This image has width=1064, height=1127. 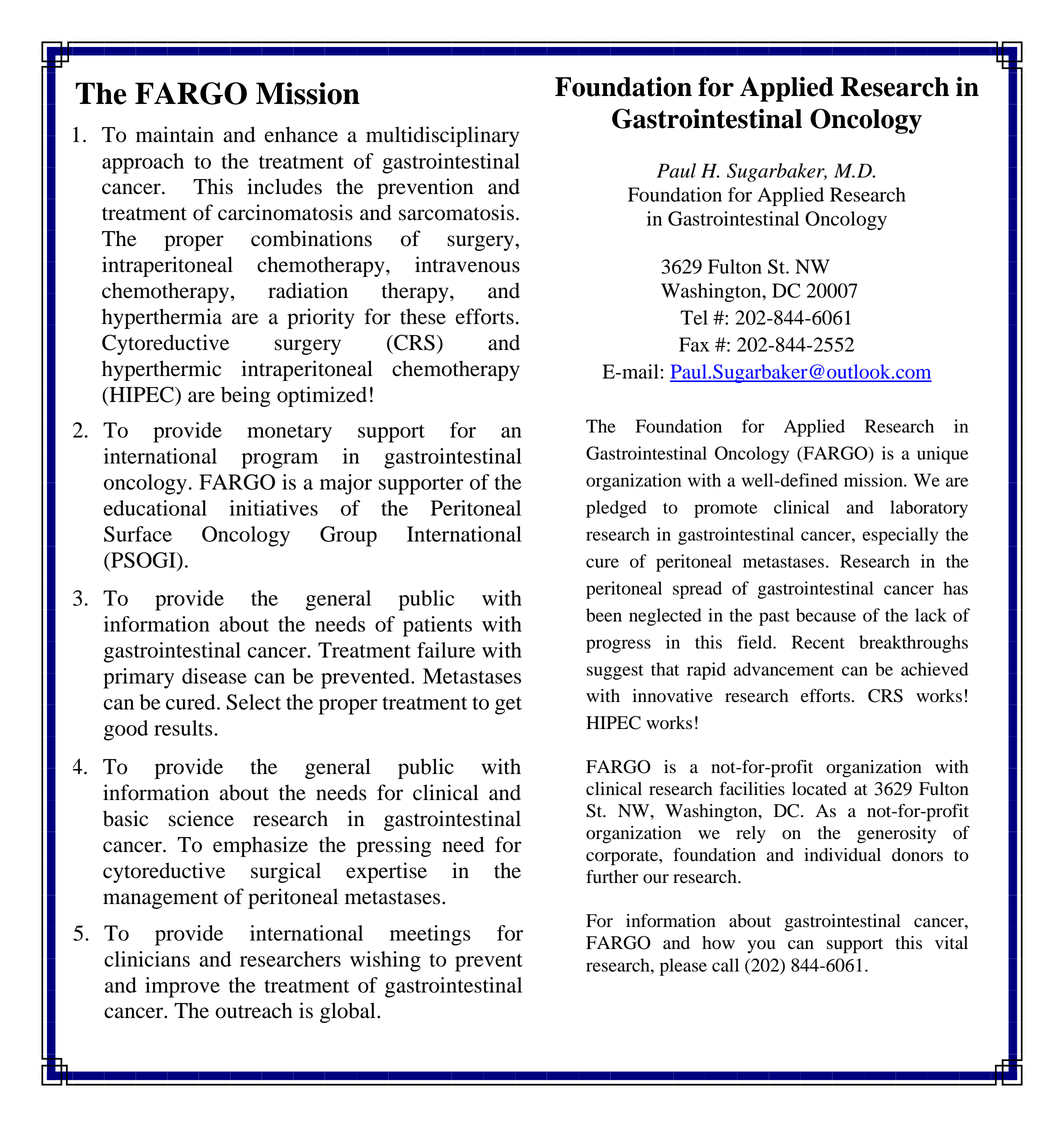 What do you see at coordinates (442, 136) in the image?
I see `multidisciplinary` at bounding box center [442, 136].
